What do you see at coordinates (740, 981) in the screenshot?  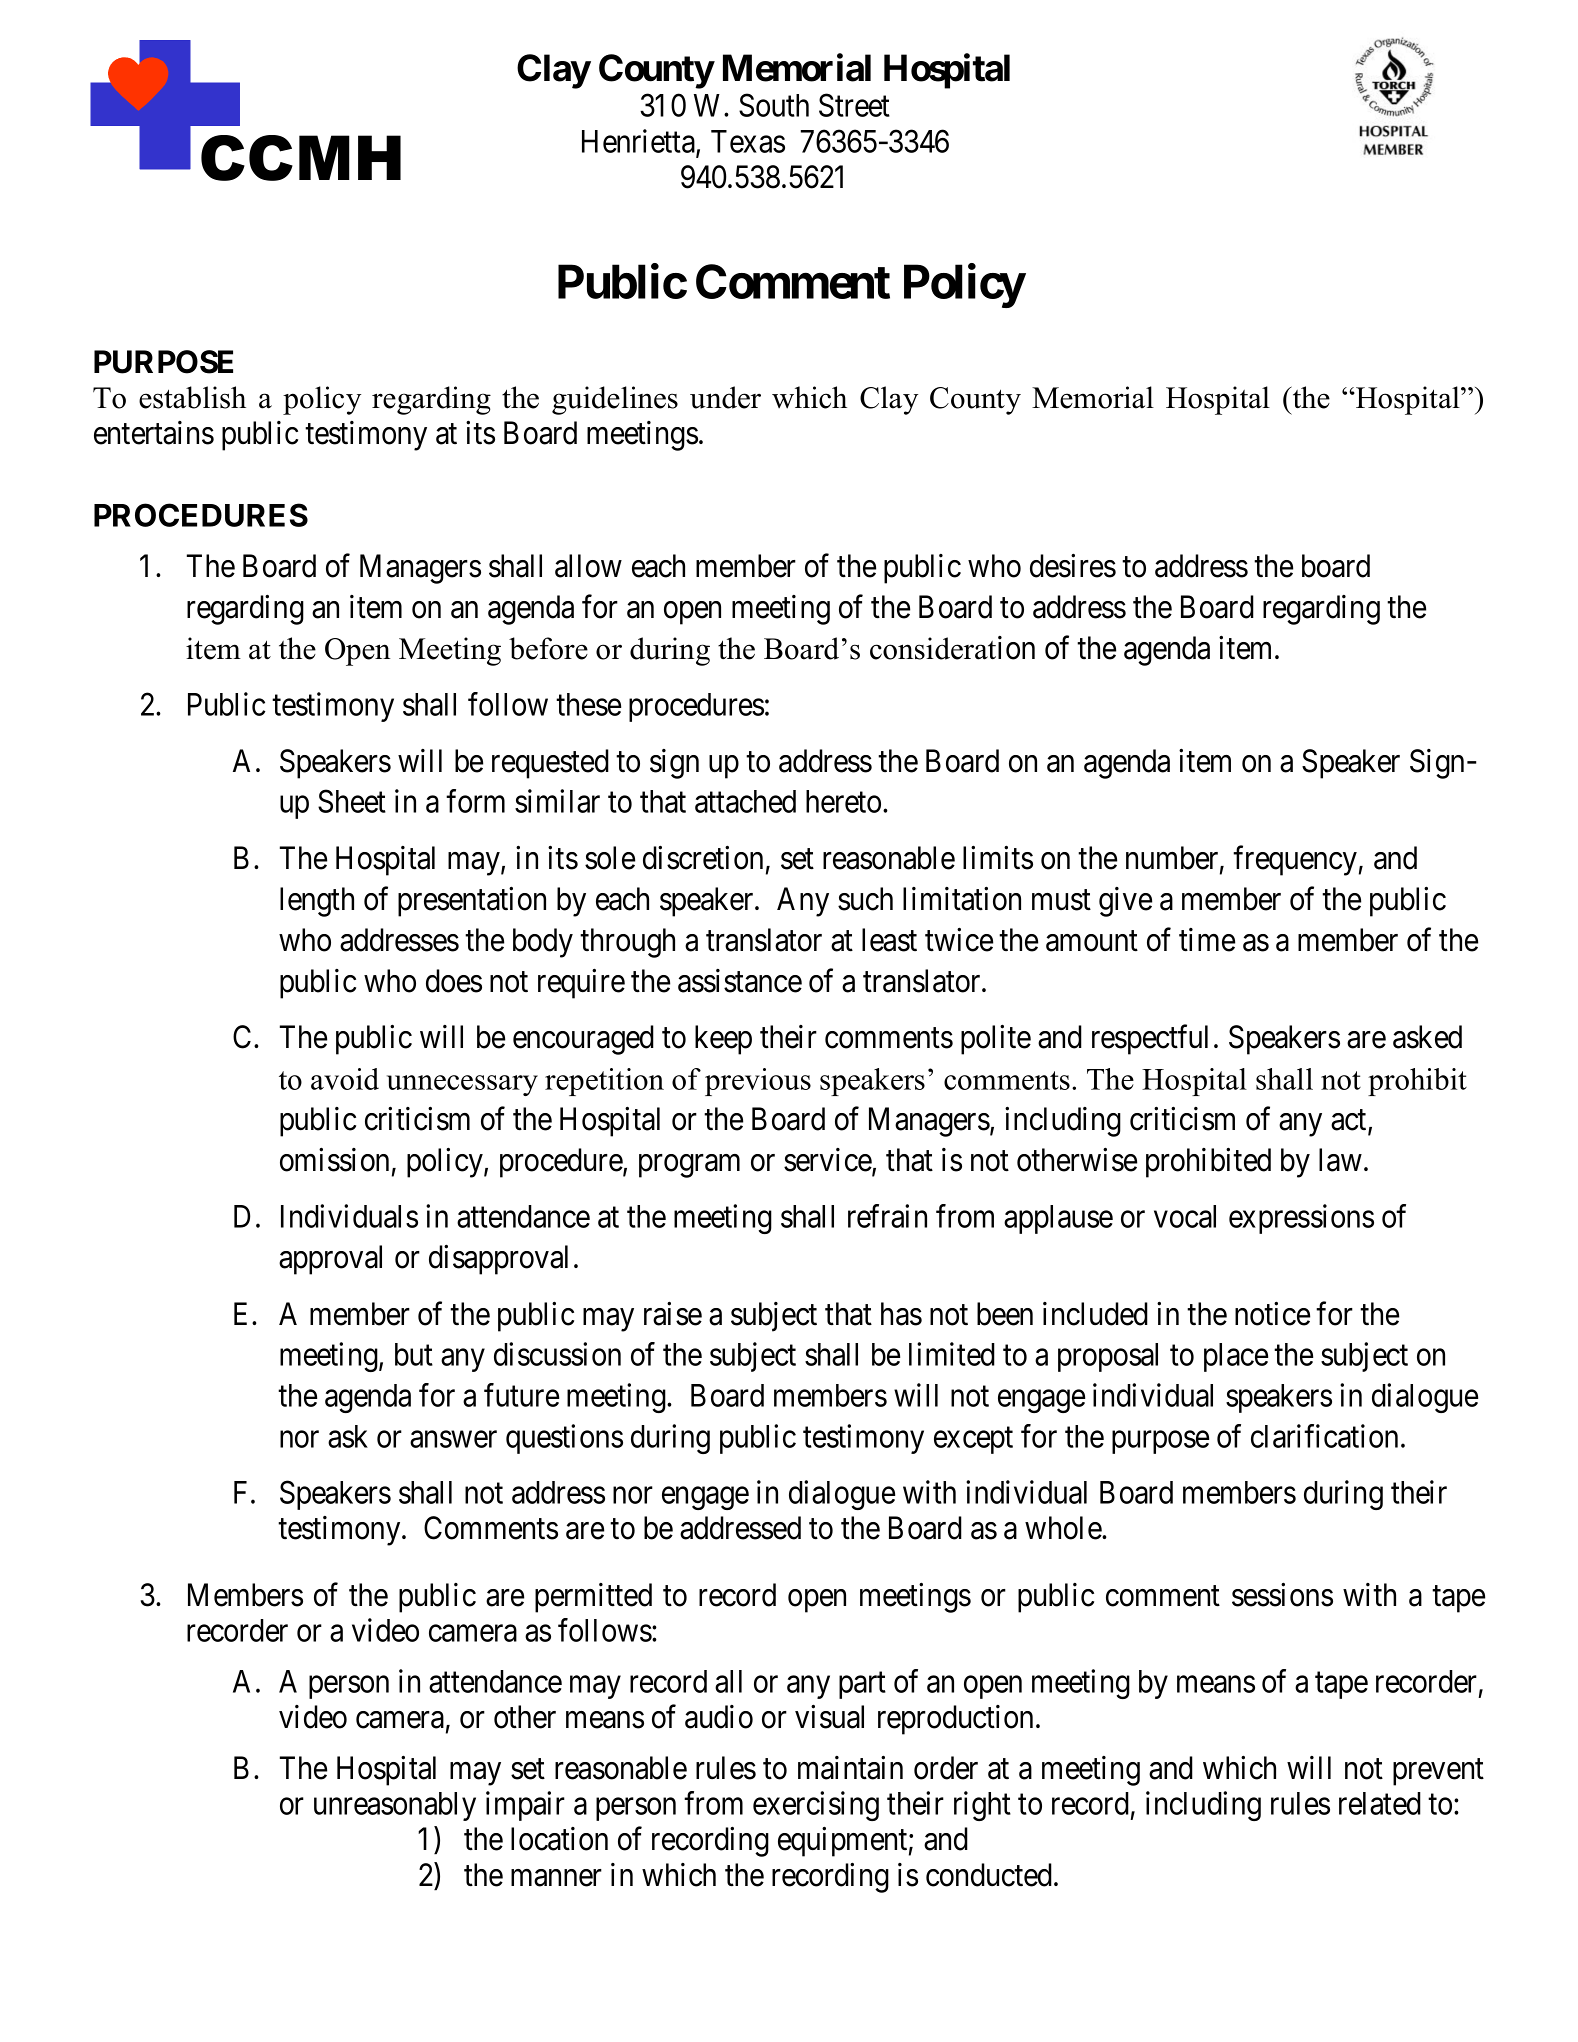 I see `assistance` at bounding box center [740, 981].
